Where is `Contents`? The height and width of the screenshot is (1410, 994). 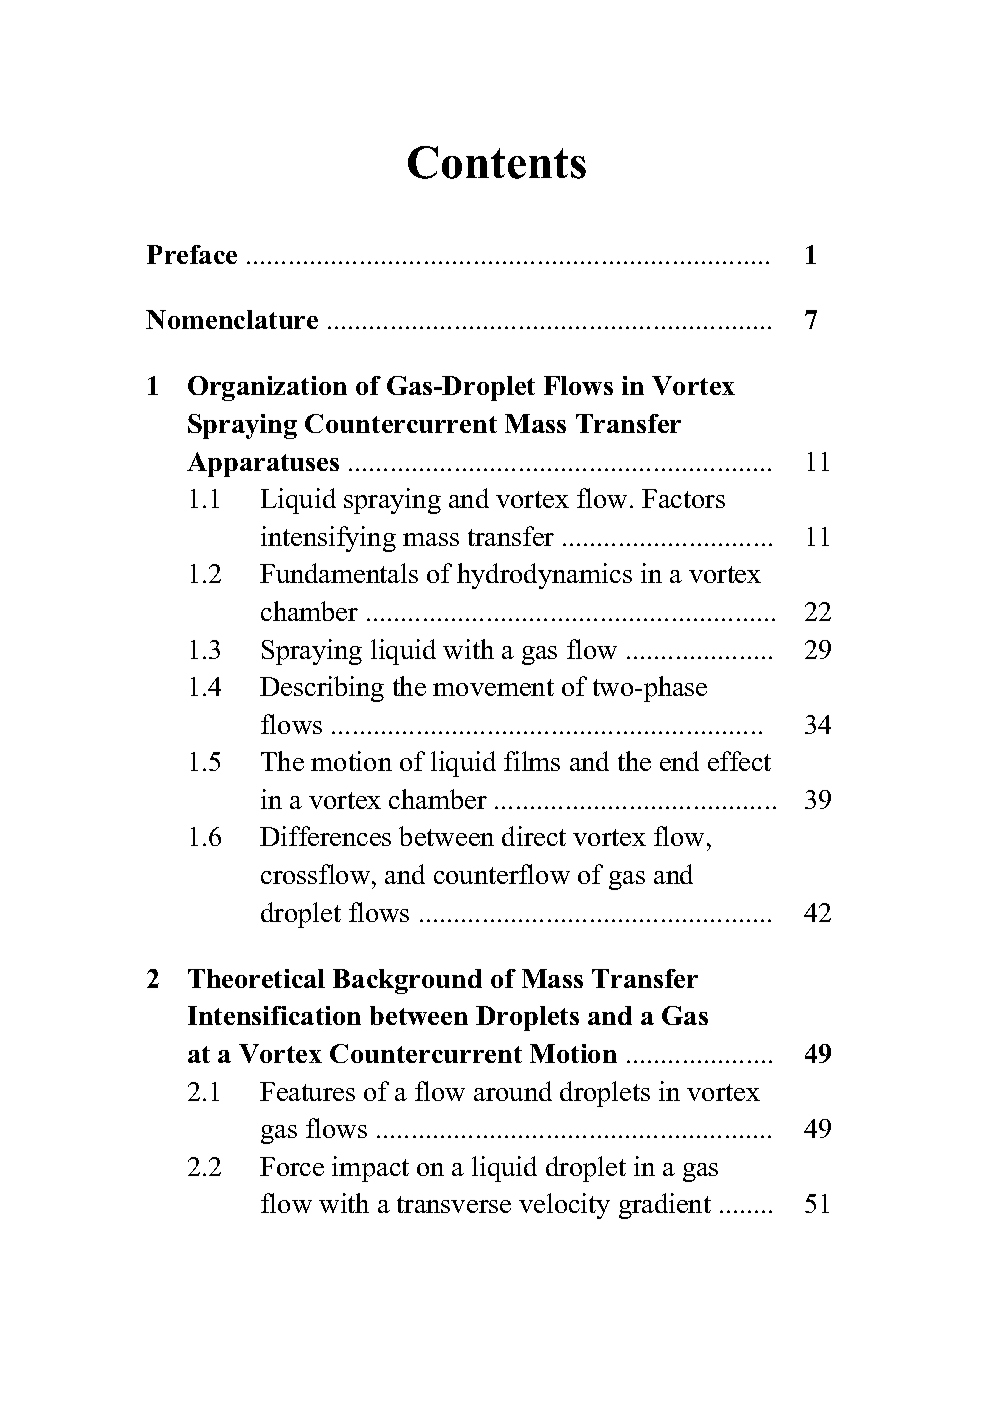
Contents is located at coordinates (497, 162).
